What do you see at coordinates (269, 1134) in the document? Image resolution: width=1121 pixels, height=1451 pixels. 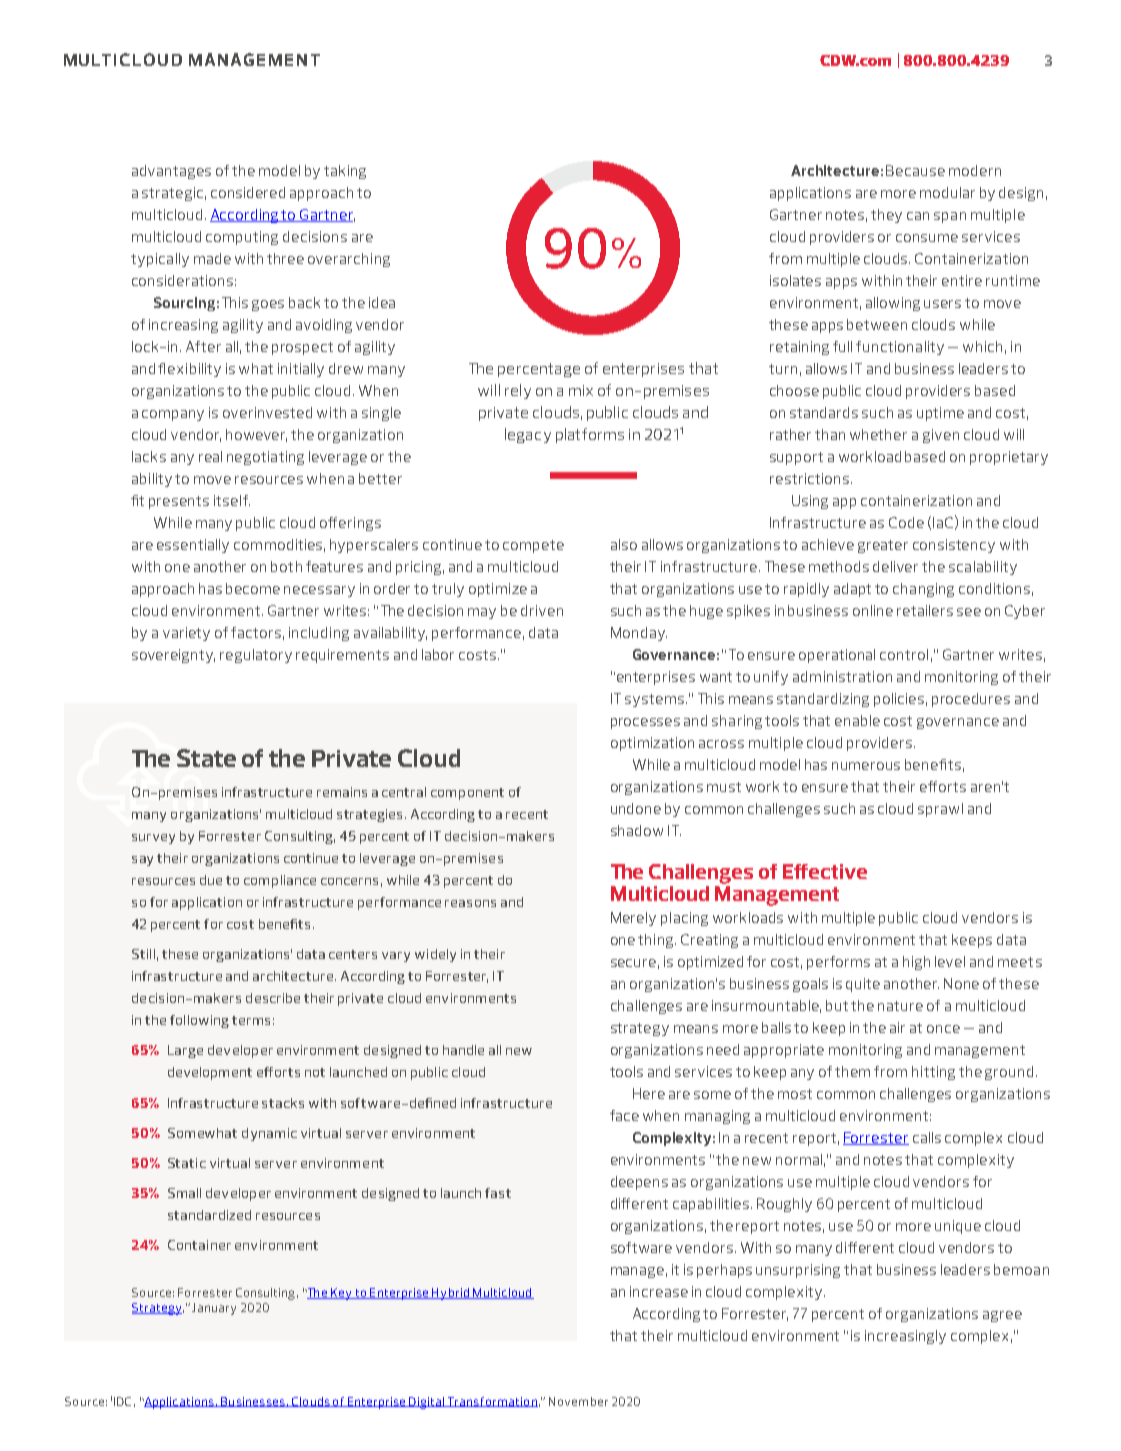 I see `dynamic` at bounding box center [269, 1134].
